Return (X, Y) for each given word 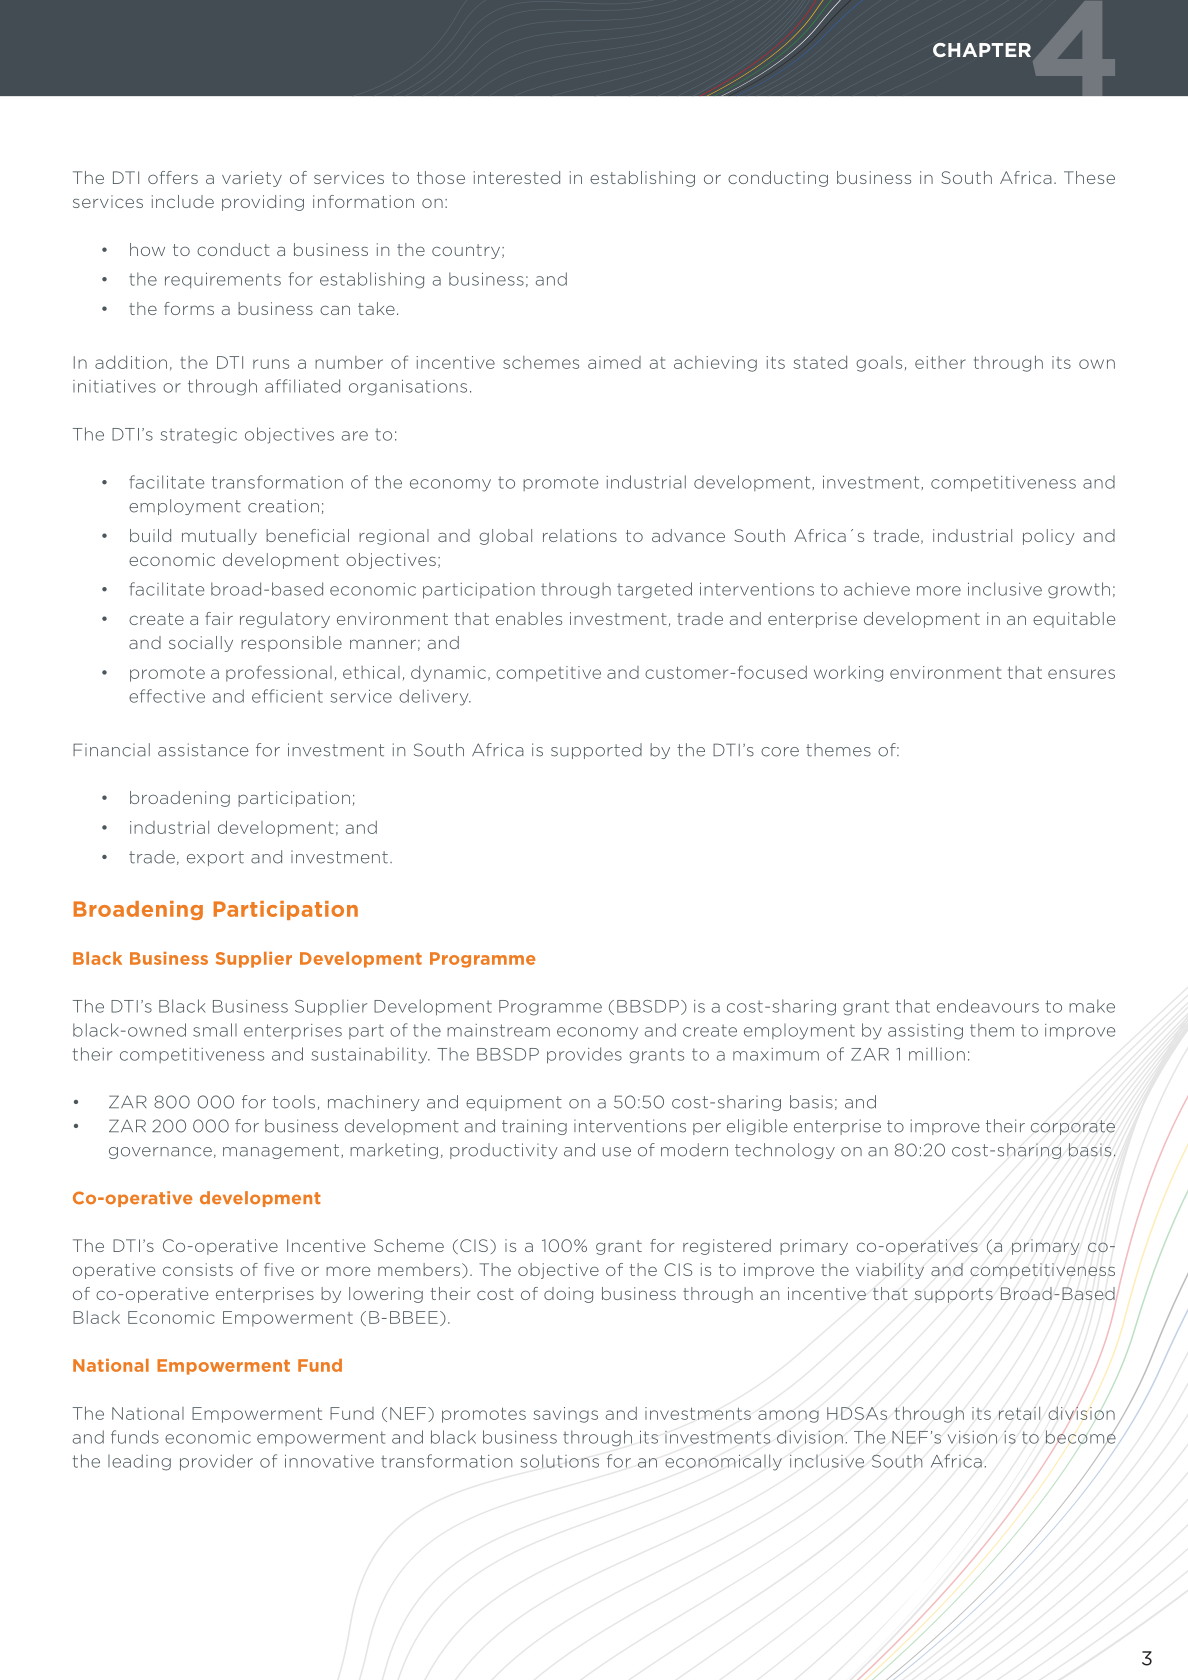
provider (216, 1462)
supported (596, 751)
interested (517, 177)
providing (263, 203)
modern (694, 1150)
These (1089, 177)
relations (580, 535)
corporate (1073, 1127)
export (215, 858)
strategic (199, 436)
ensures (1081, 674)
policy (1049, 537)
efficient (287, 696)
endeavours (988, 1006)
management (281, 1151)
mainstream (498, 1030)
